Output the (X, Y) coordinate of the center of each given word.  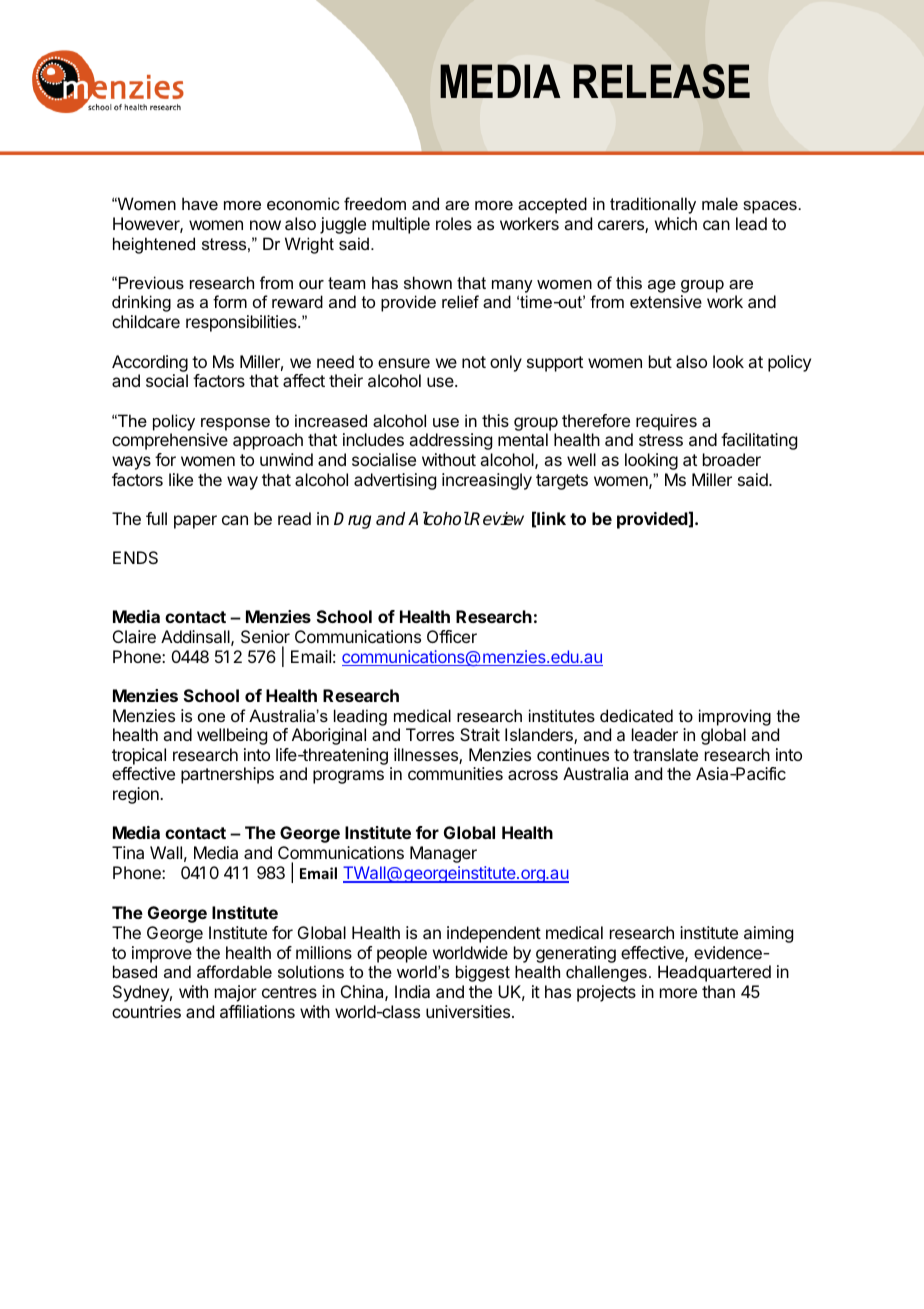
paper (195, 522)
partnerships (227, 775)
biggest (483, 973)
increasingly (487, 481)
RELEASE (662, 81)
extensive (666, 301)
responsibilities (242, 323)
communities (455, 773)
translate (665, 754)
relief (460, 301)
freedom (375, 203)
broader (732, 459)
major (236, 993)
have (200, 203)
